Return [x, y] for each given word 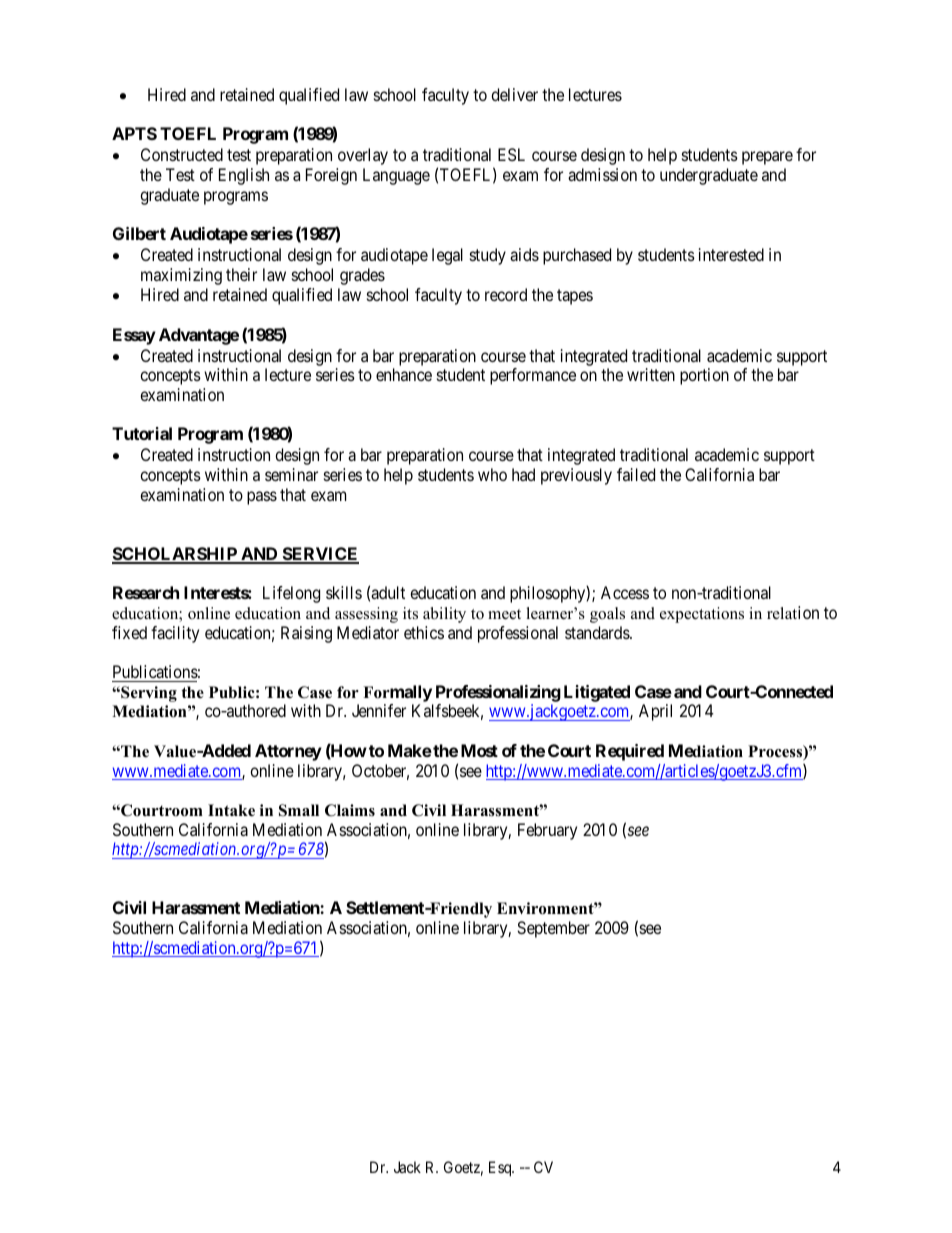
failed [636, 474]
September [553, 929]
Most [479, 750]
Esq [501, 1169]
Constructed [182, 154]
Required [630, 752]
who [492, 474]
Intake [231, 810]
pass [262, 498]
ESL [511, 154]
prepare [767, 158]
